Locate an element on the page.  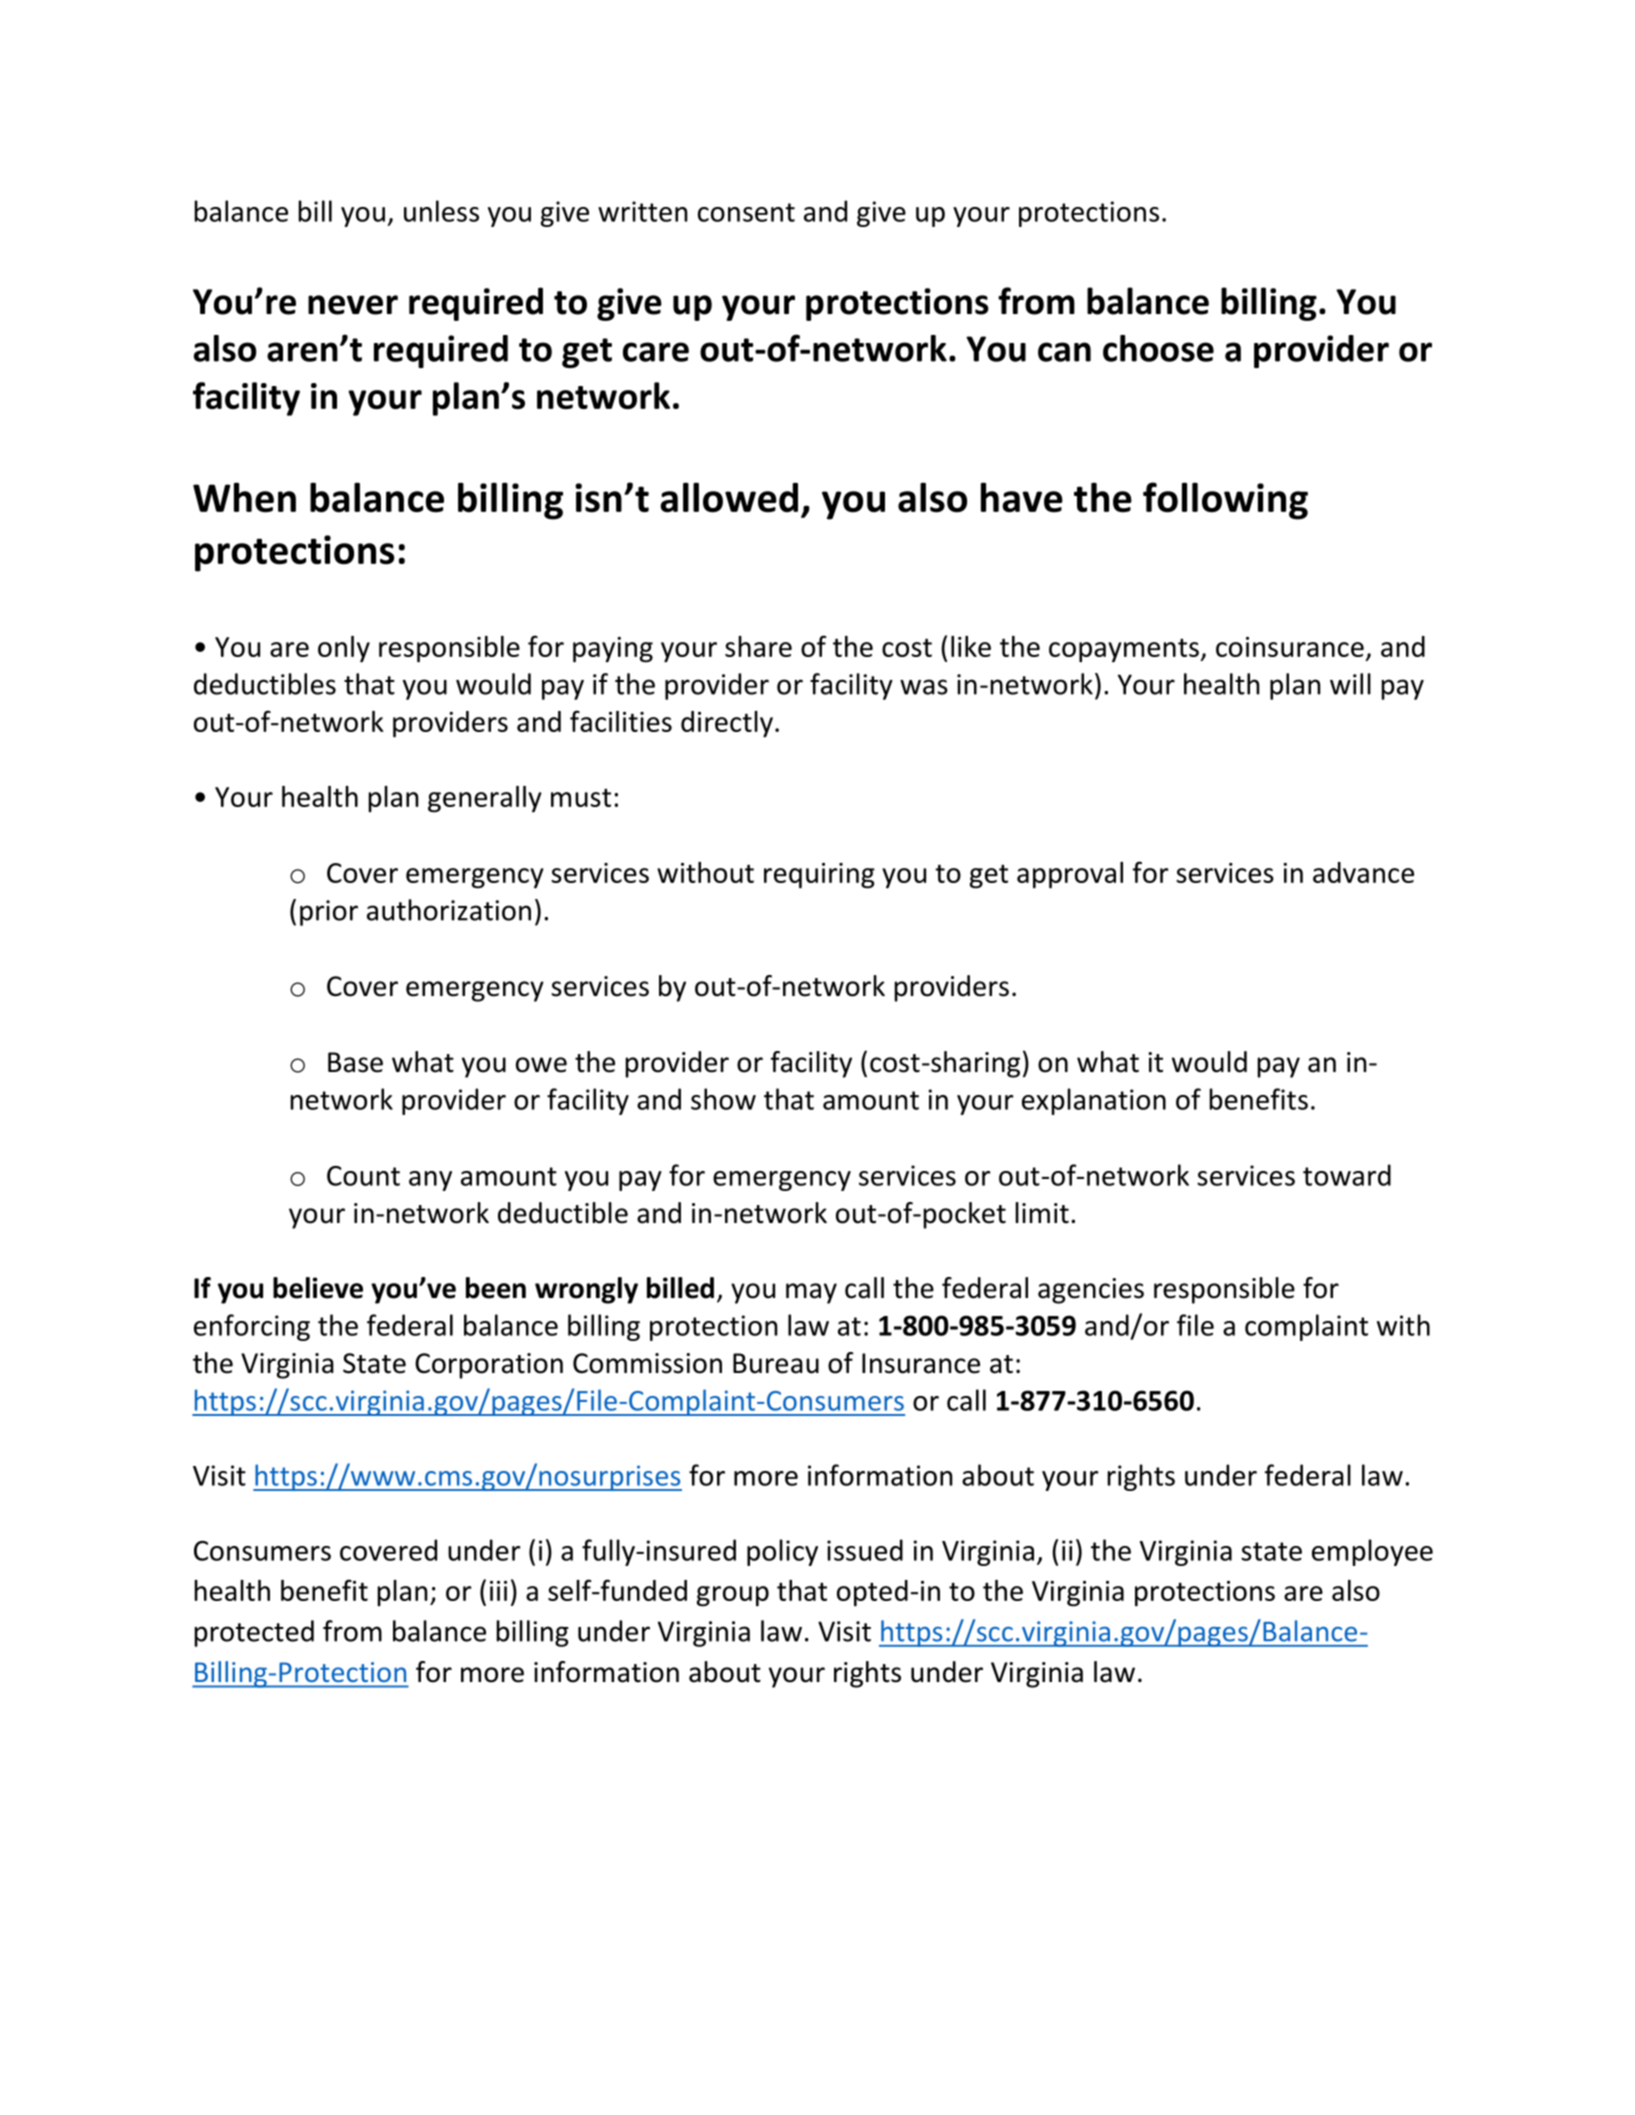
employee is located at coordinates (1372, 1552).
